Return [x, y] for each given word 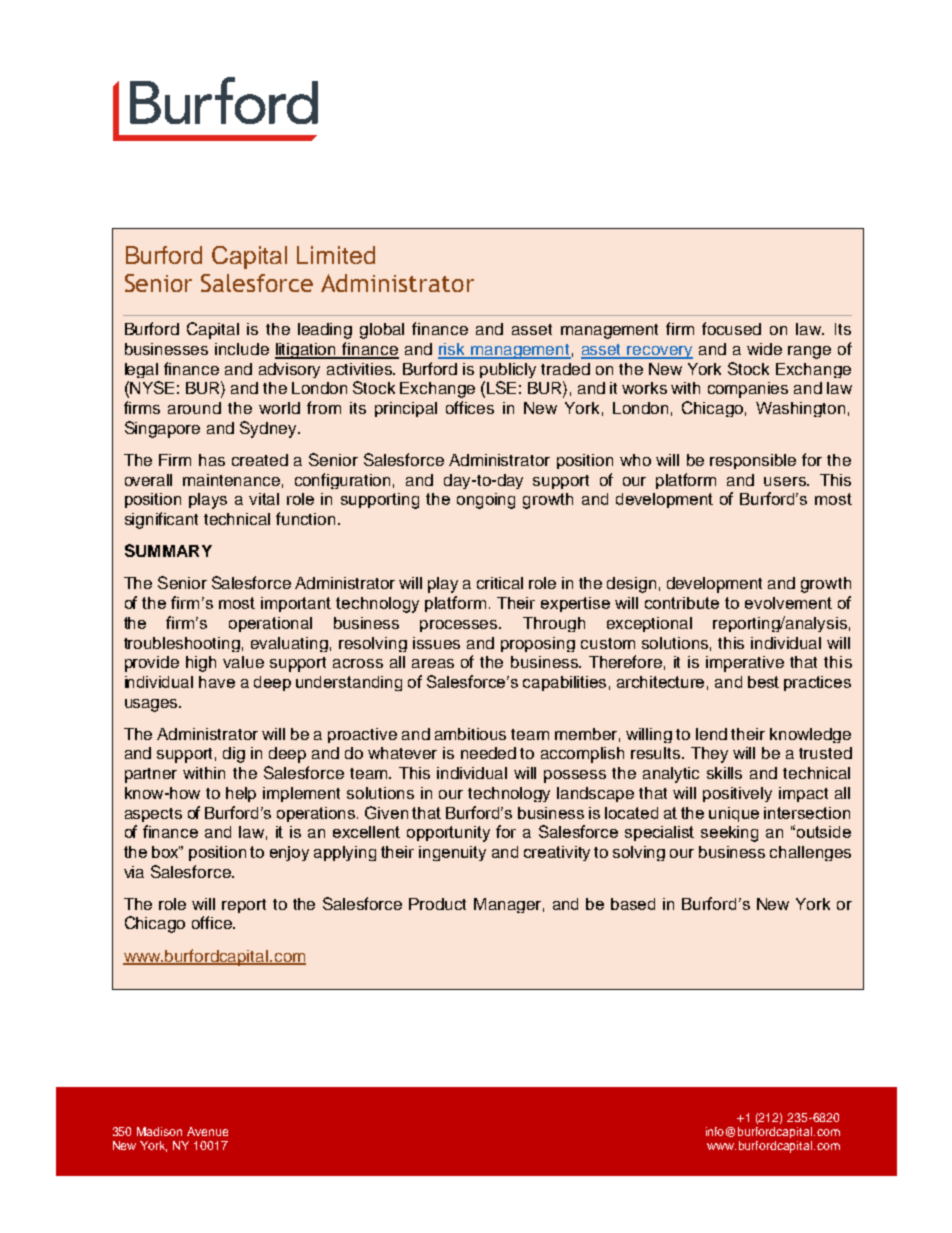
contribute [682, 603]
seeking [729, 834]
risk [452, 350]
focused [731, 328]
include [242, 349]
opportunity [448, 834]
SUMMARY [168, 550]
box [166, 852]
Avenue [207, 1131]
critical [500, 583]
